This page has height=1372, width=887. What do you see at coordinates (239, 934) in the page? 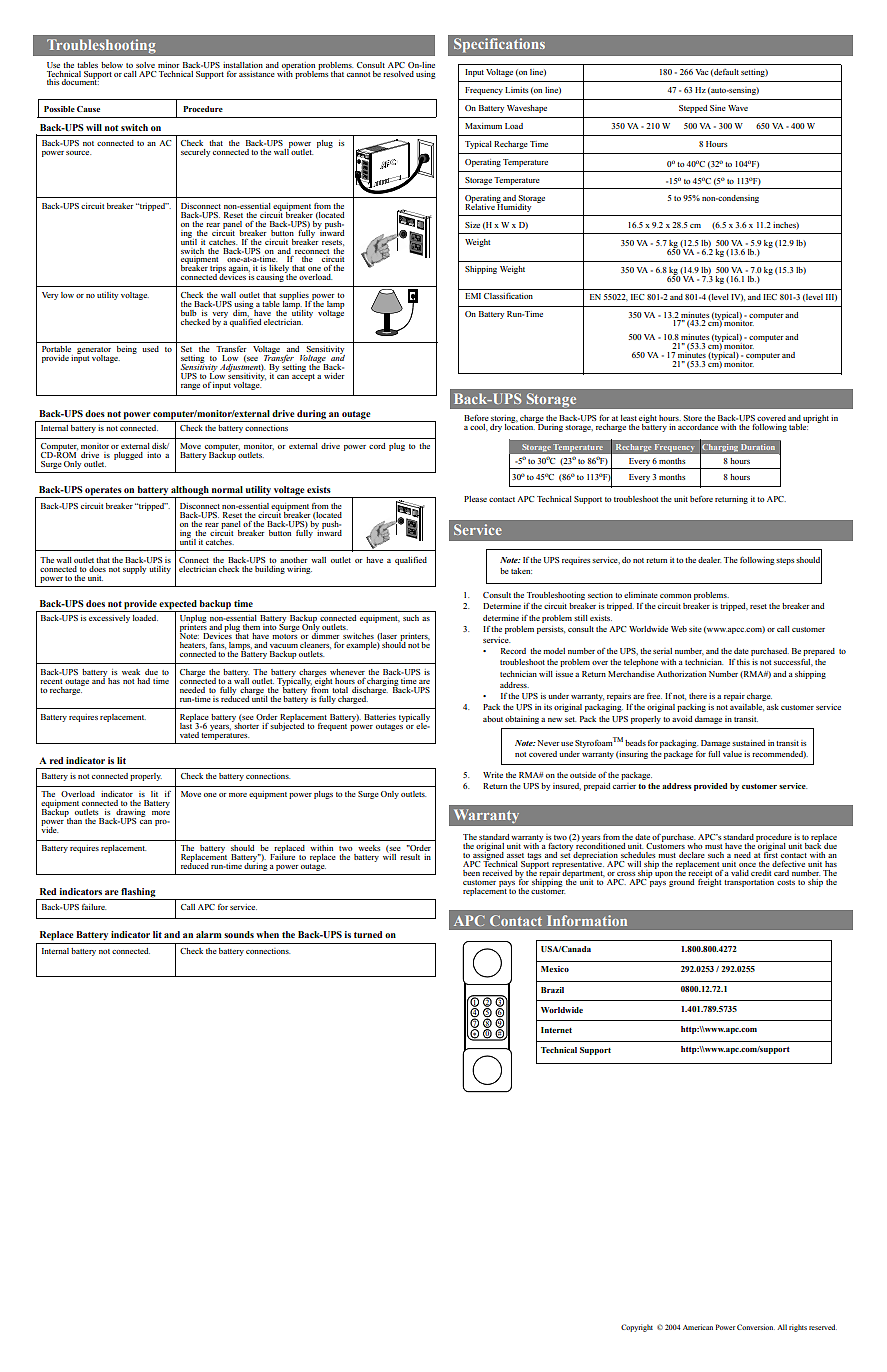
I see `sounds` at bounding box center [239, 934].
